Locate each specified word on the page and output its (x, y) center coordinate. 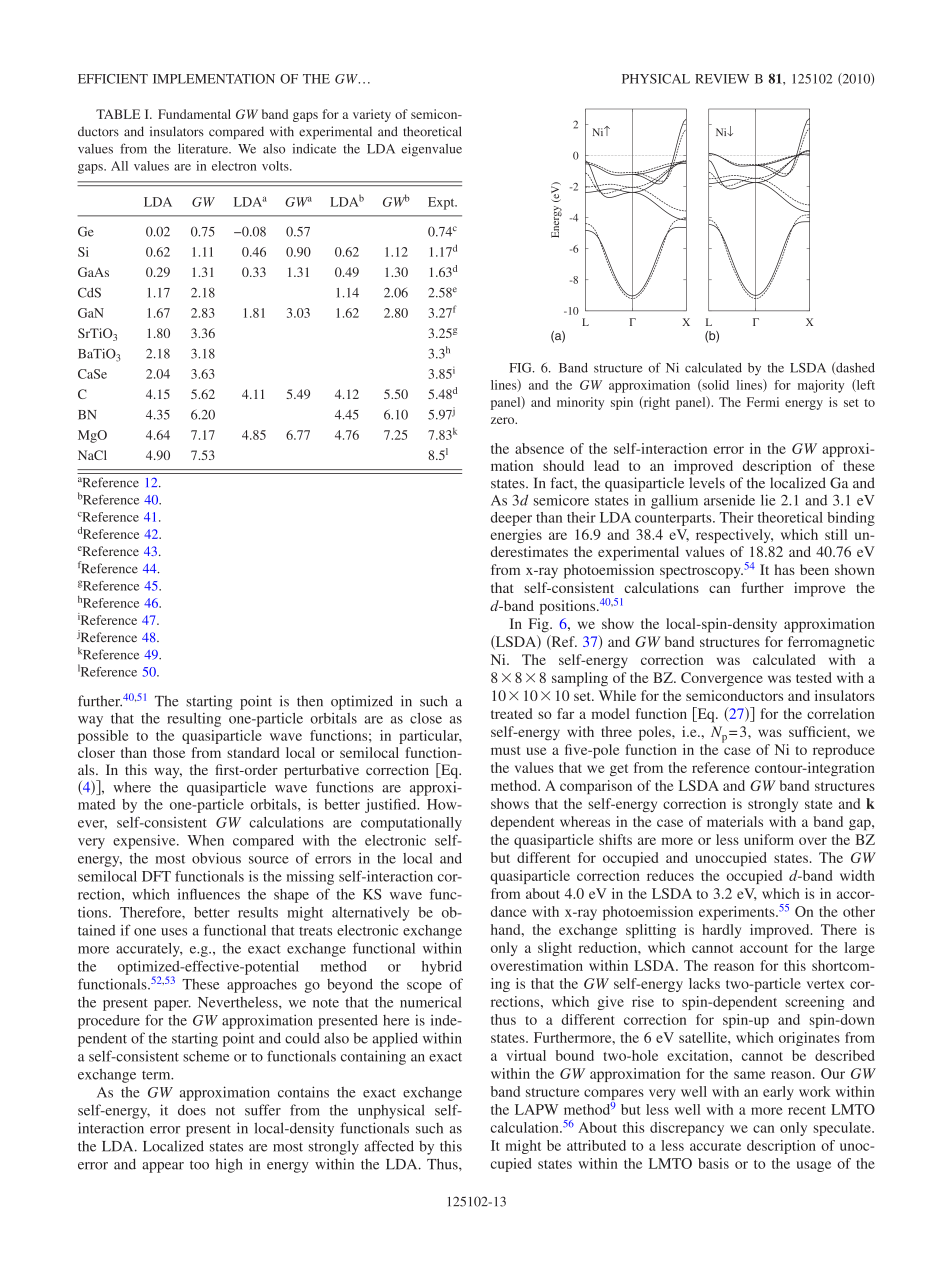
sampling (580, 679)
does (192, 1110)
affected (389, 1146)
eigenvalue (431, 150)
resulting (194, 720)
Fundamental (194, 114)
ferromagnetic (831, 643)
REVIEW (722, 79)
